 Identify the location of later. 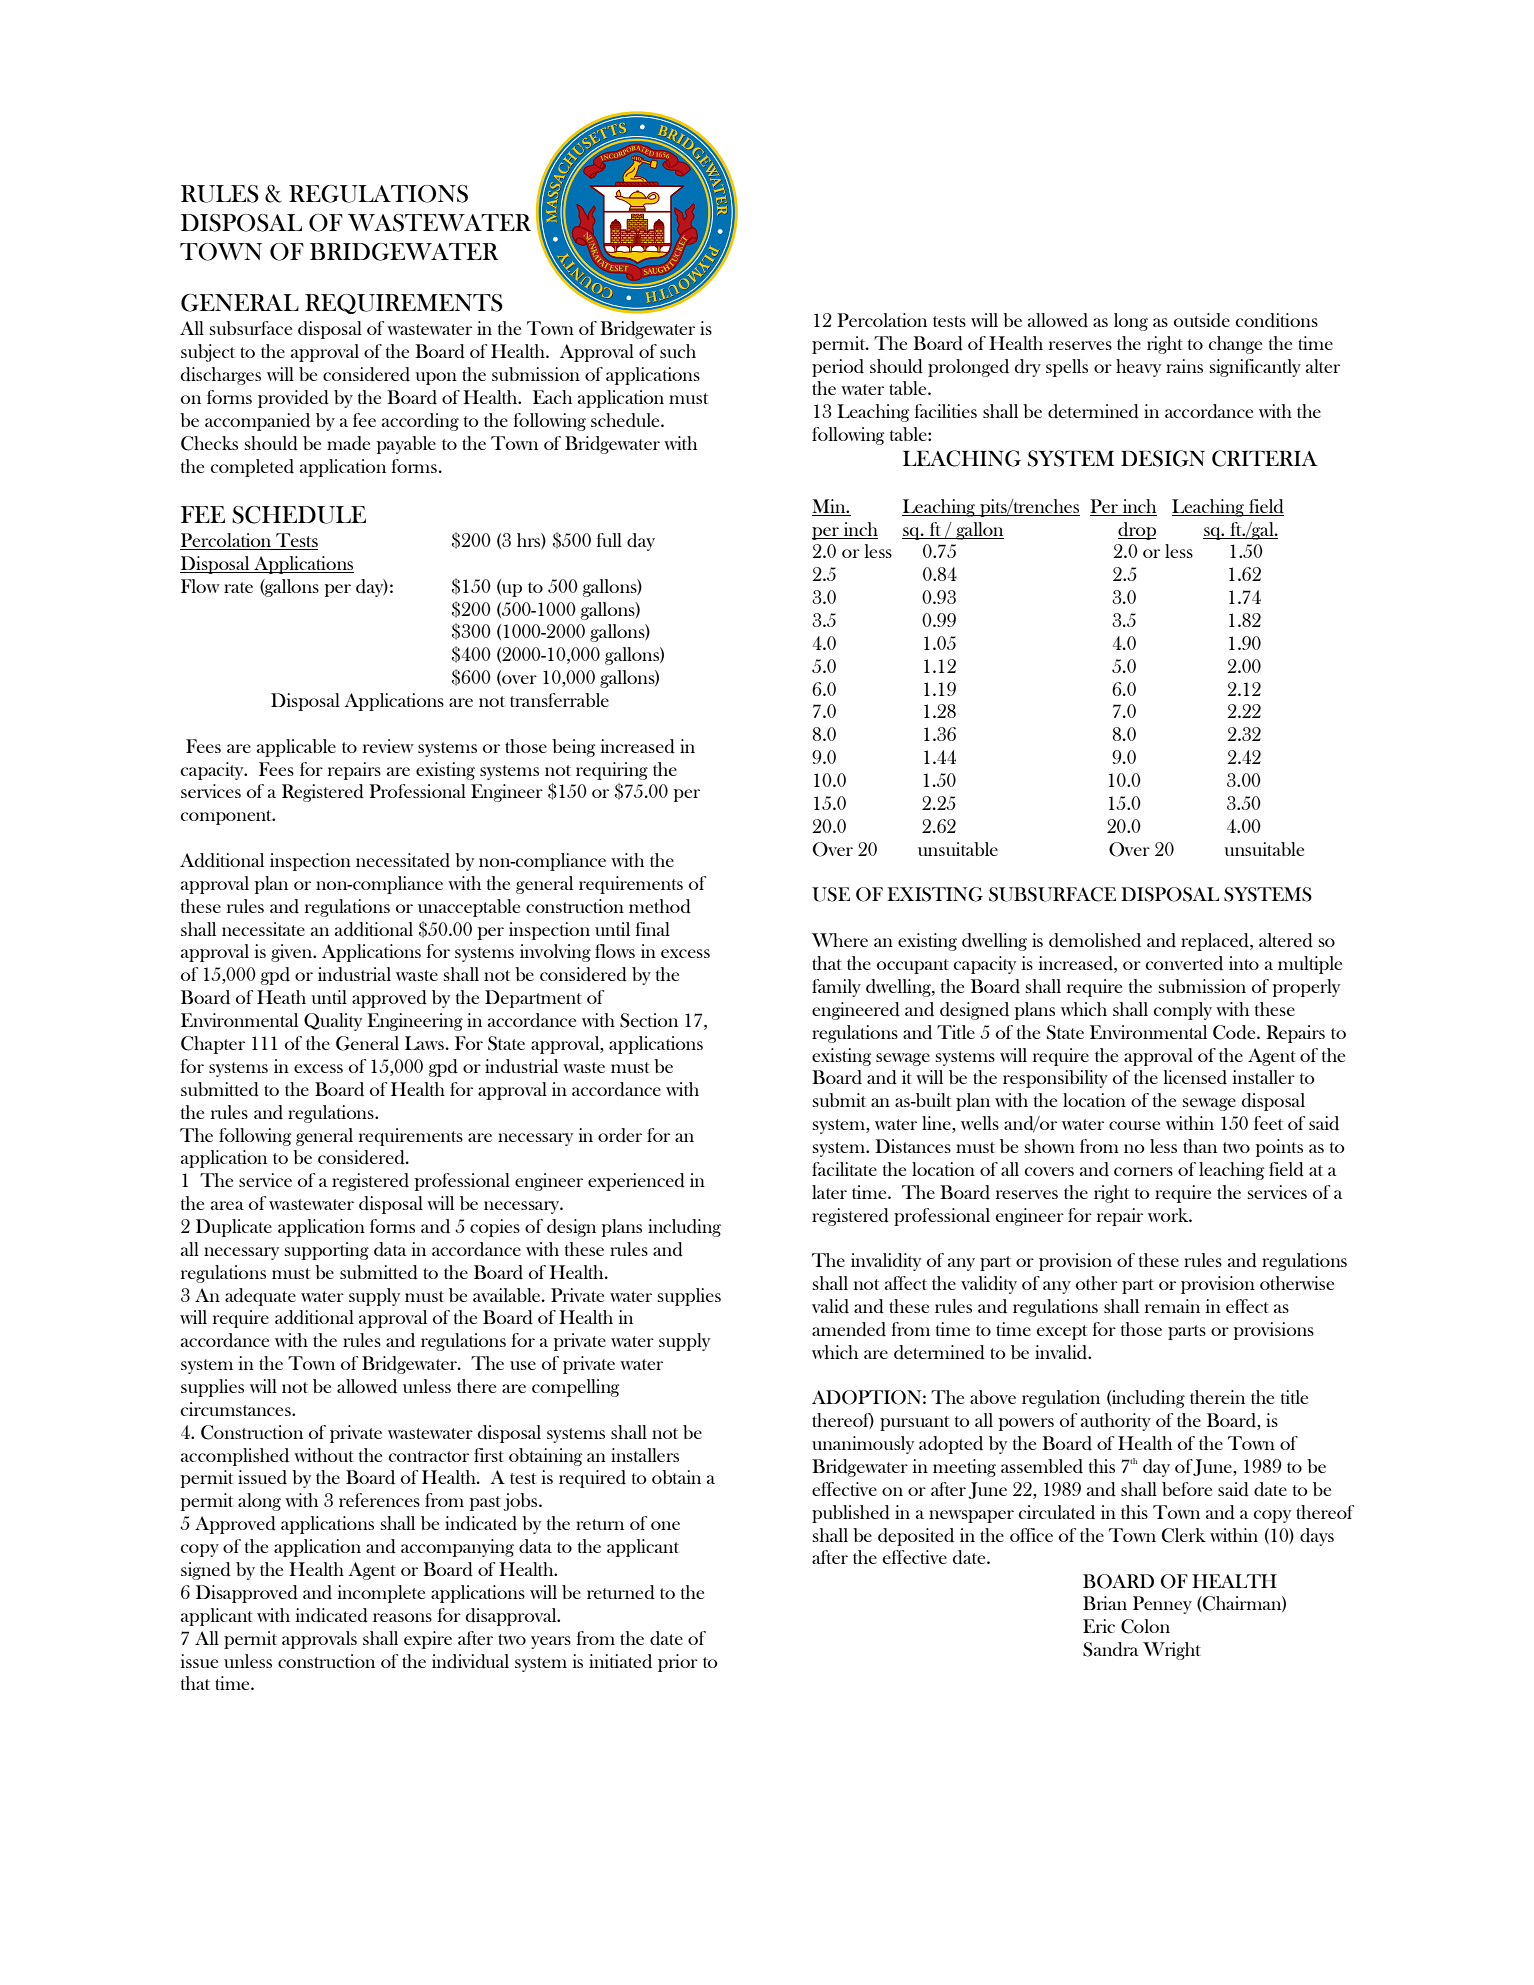
(829, 1192).
